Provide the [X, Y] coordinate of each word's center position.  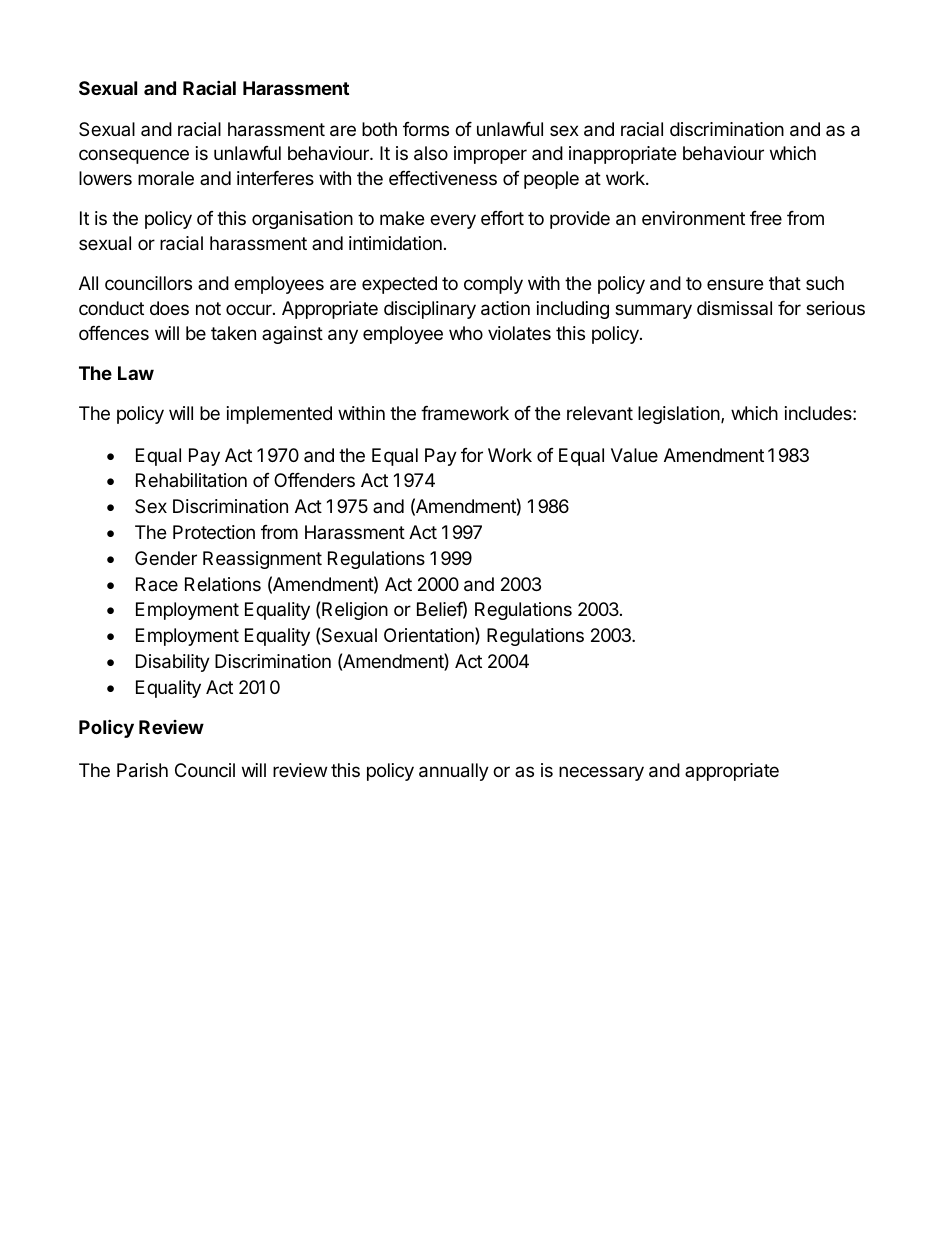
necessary [601, 773]
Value [634, 455]
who [466, 333]
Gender [166, 558]
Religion [355, 611]
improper [490, 155]
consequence [134, 156]
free [766, 218]
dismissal [734, 308]
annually [454, 772]
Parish [142, 770]
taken [233, 333]
